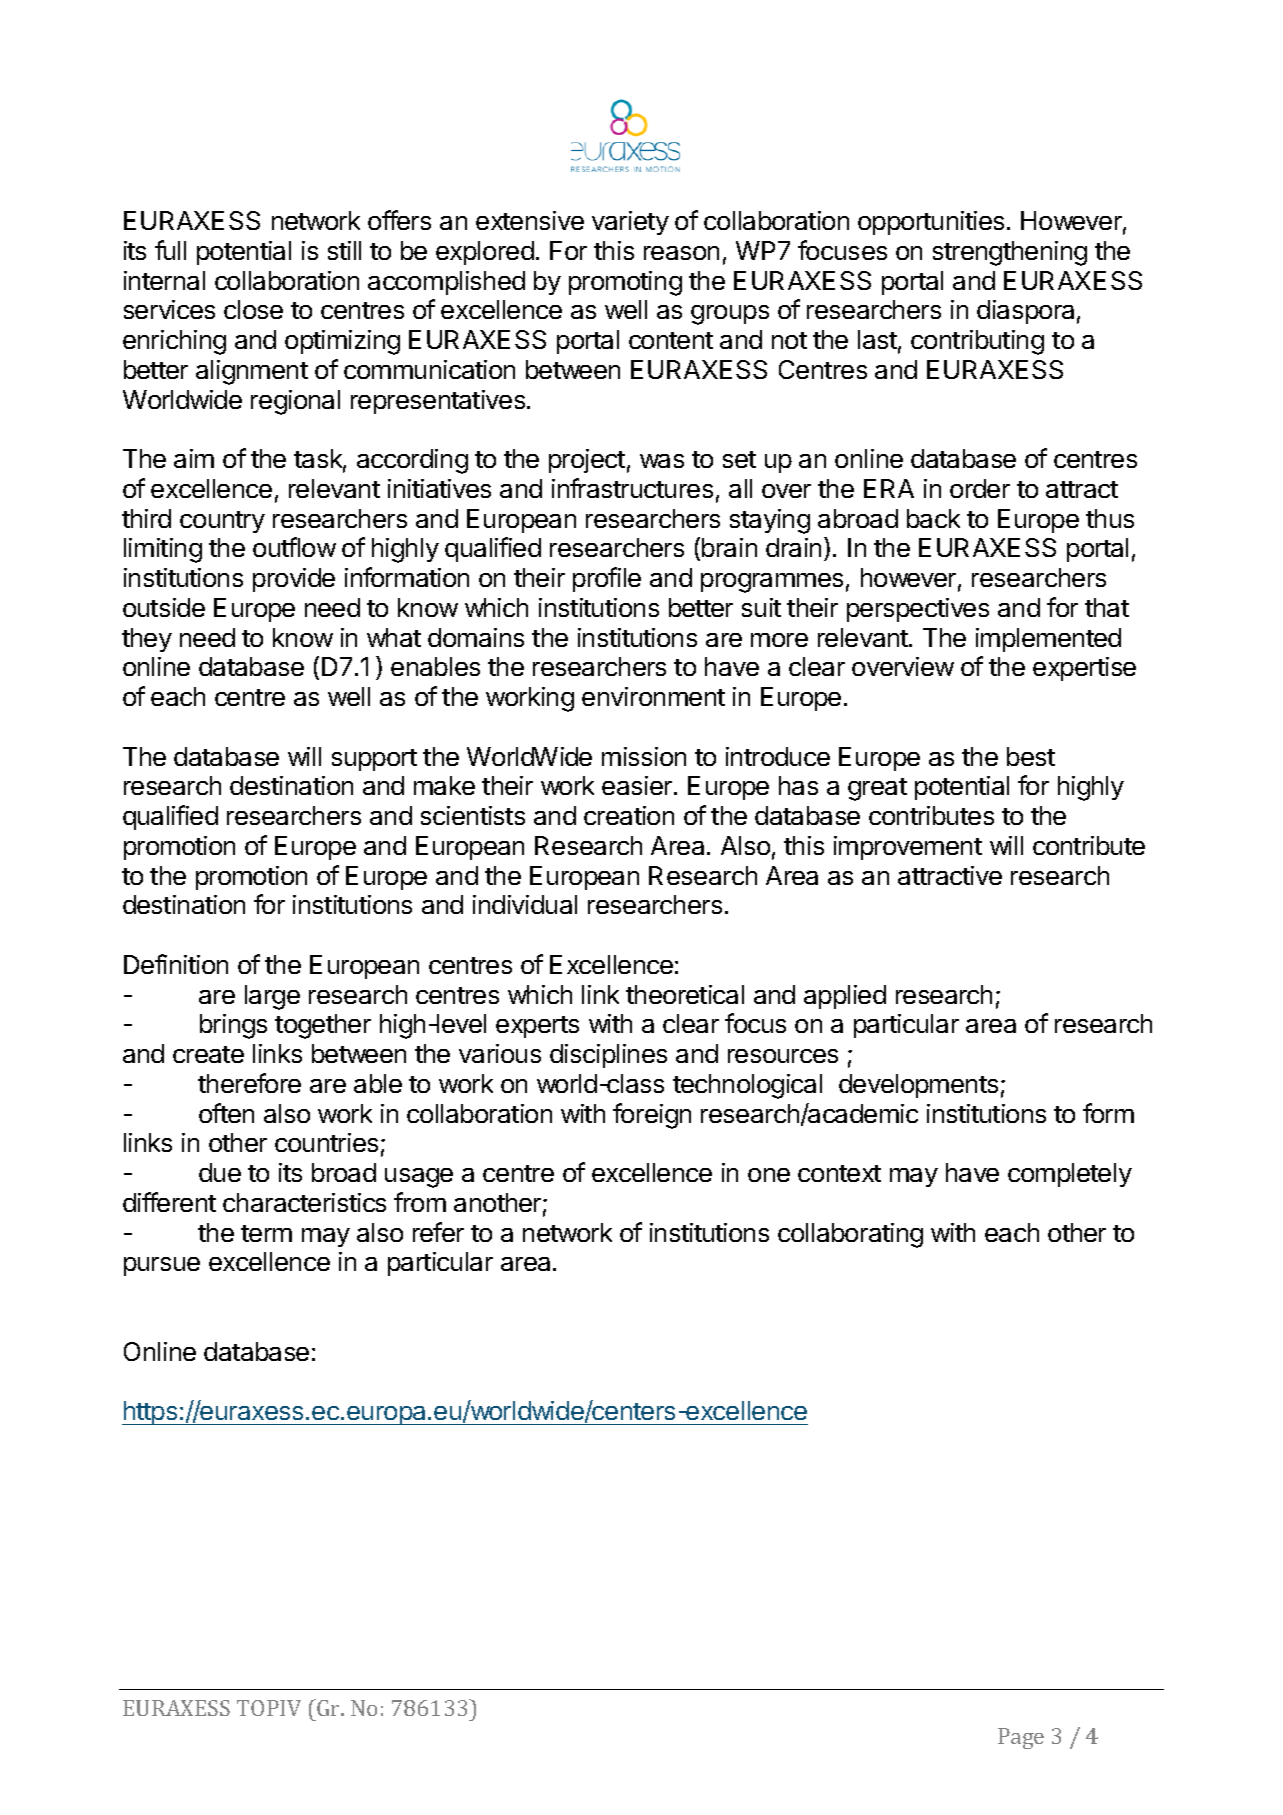  Describe the element at coordinates (1070, 1175) in the image. I see `completely` at that location.
